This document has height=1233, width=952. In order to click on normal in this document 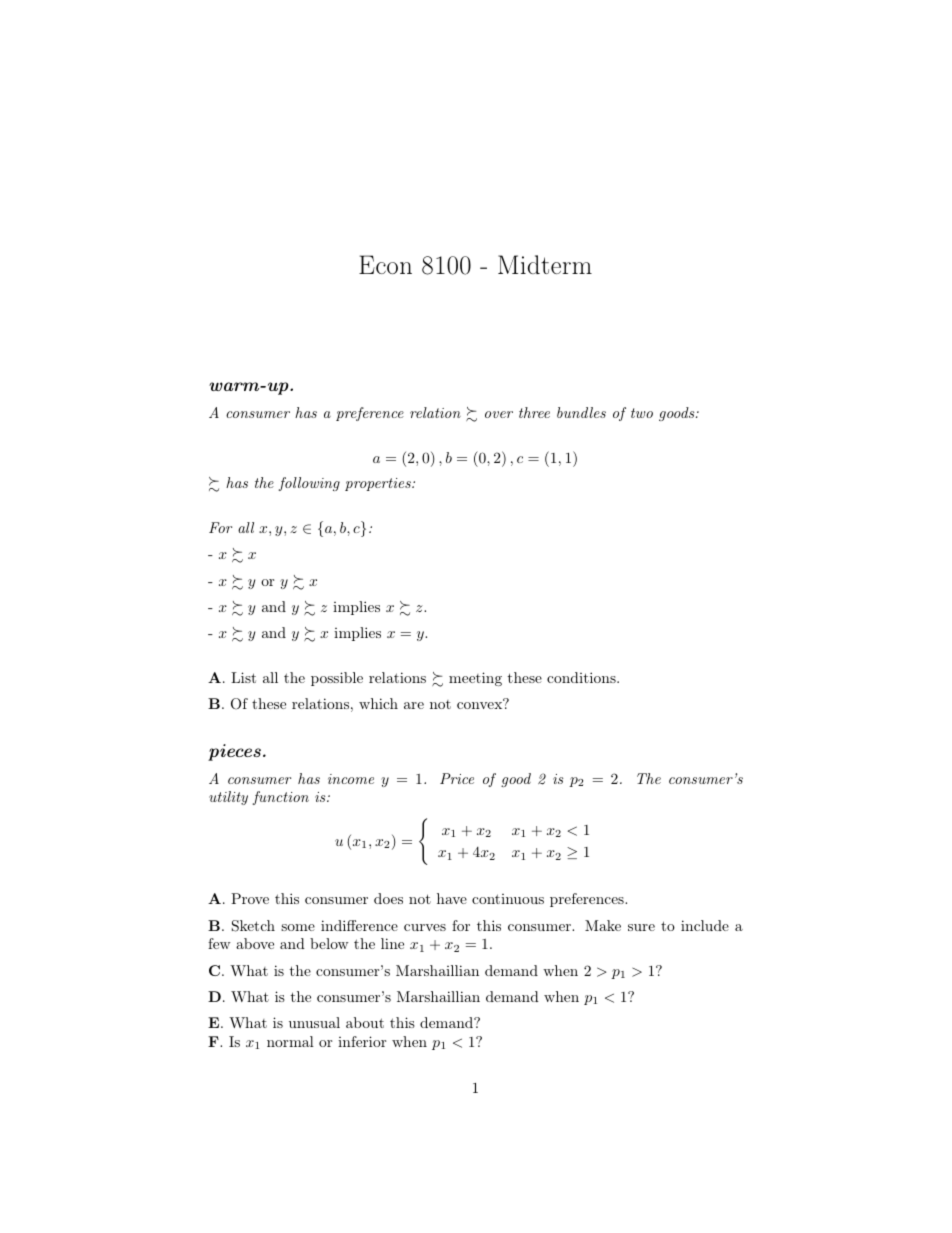, I will do `click(290, 1041)`.
